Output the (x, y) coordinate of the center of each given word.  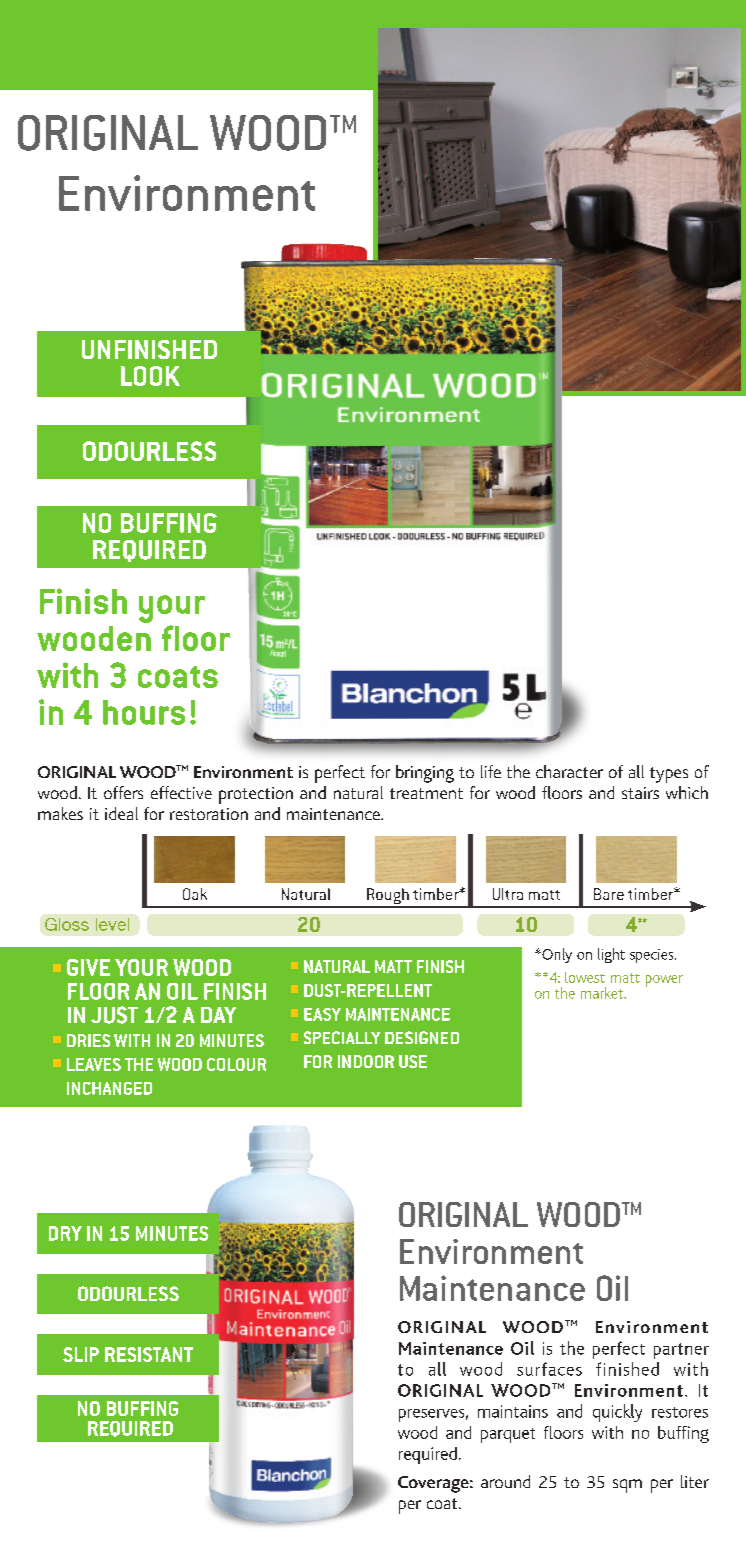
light (611, 955)
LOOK (150, 376)
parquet (508, 1435)
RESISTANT (149, 1354)
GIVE (88, 967)
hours (144, 712)
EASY (322, 1014)
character (569, 771)
